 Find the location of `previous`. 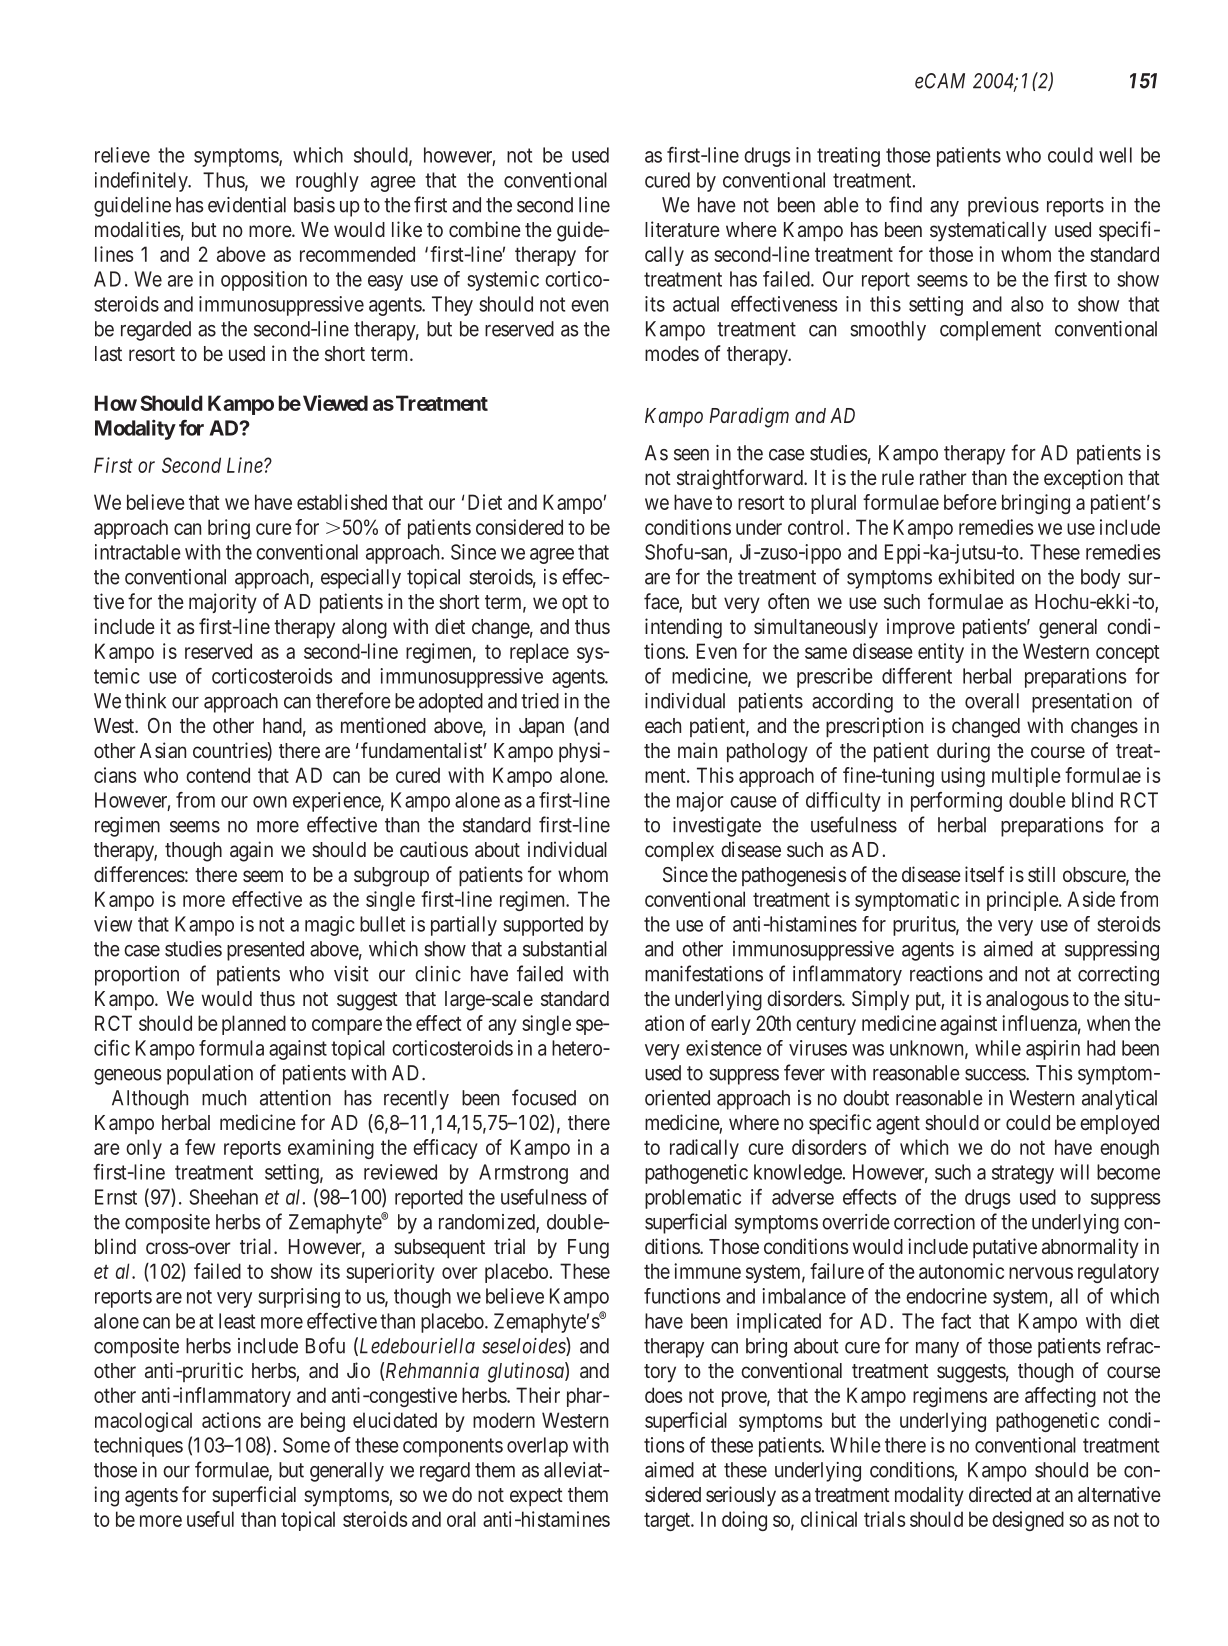

previous is located at coordinates (1003, 207).
